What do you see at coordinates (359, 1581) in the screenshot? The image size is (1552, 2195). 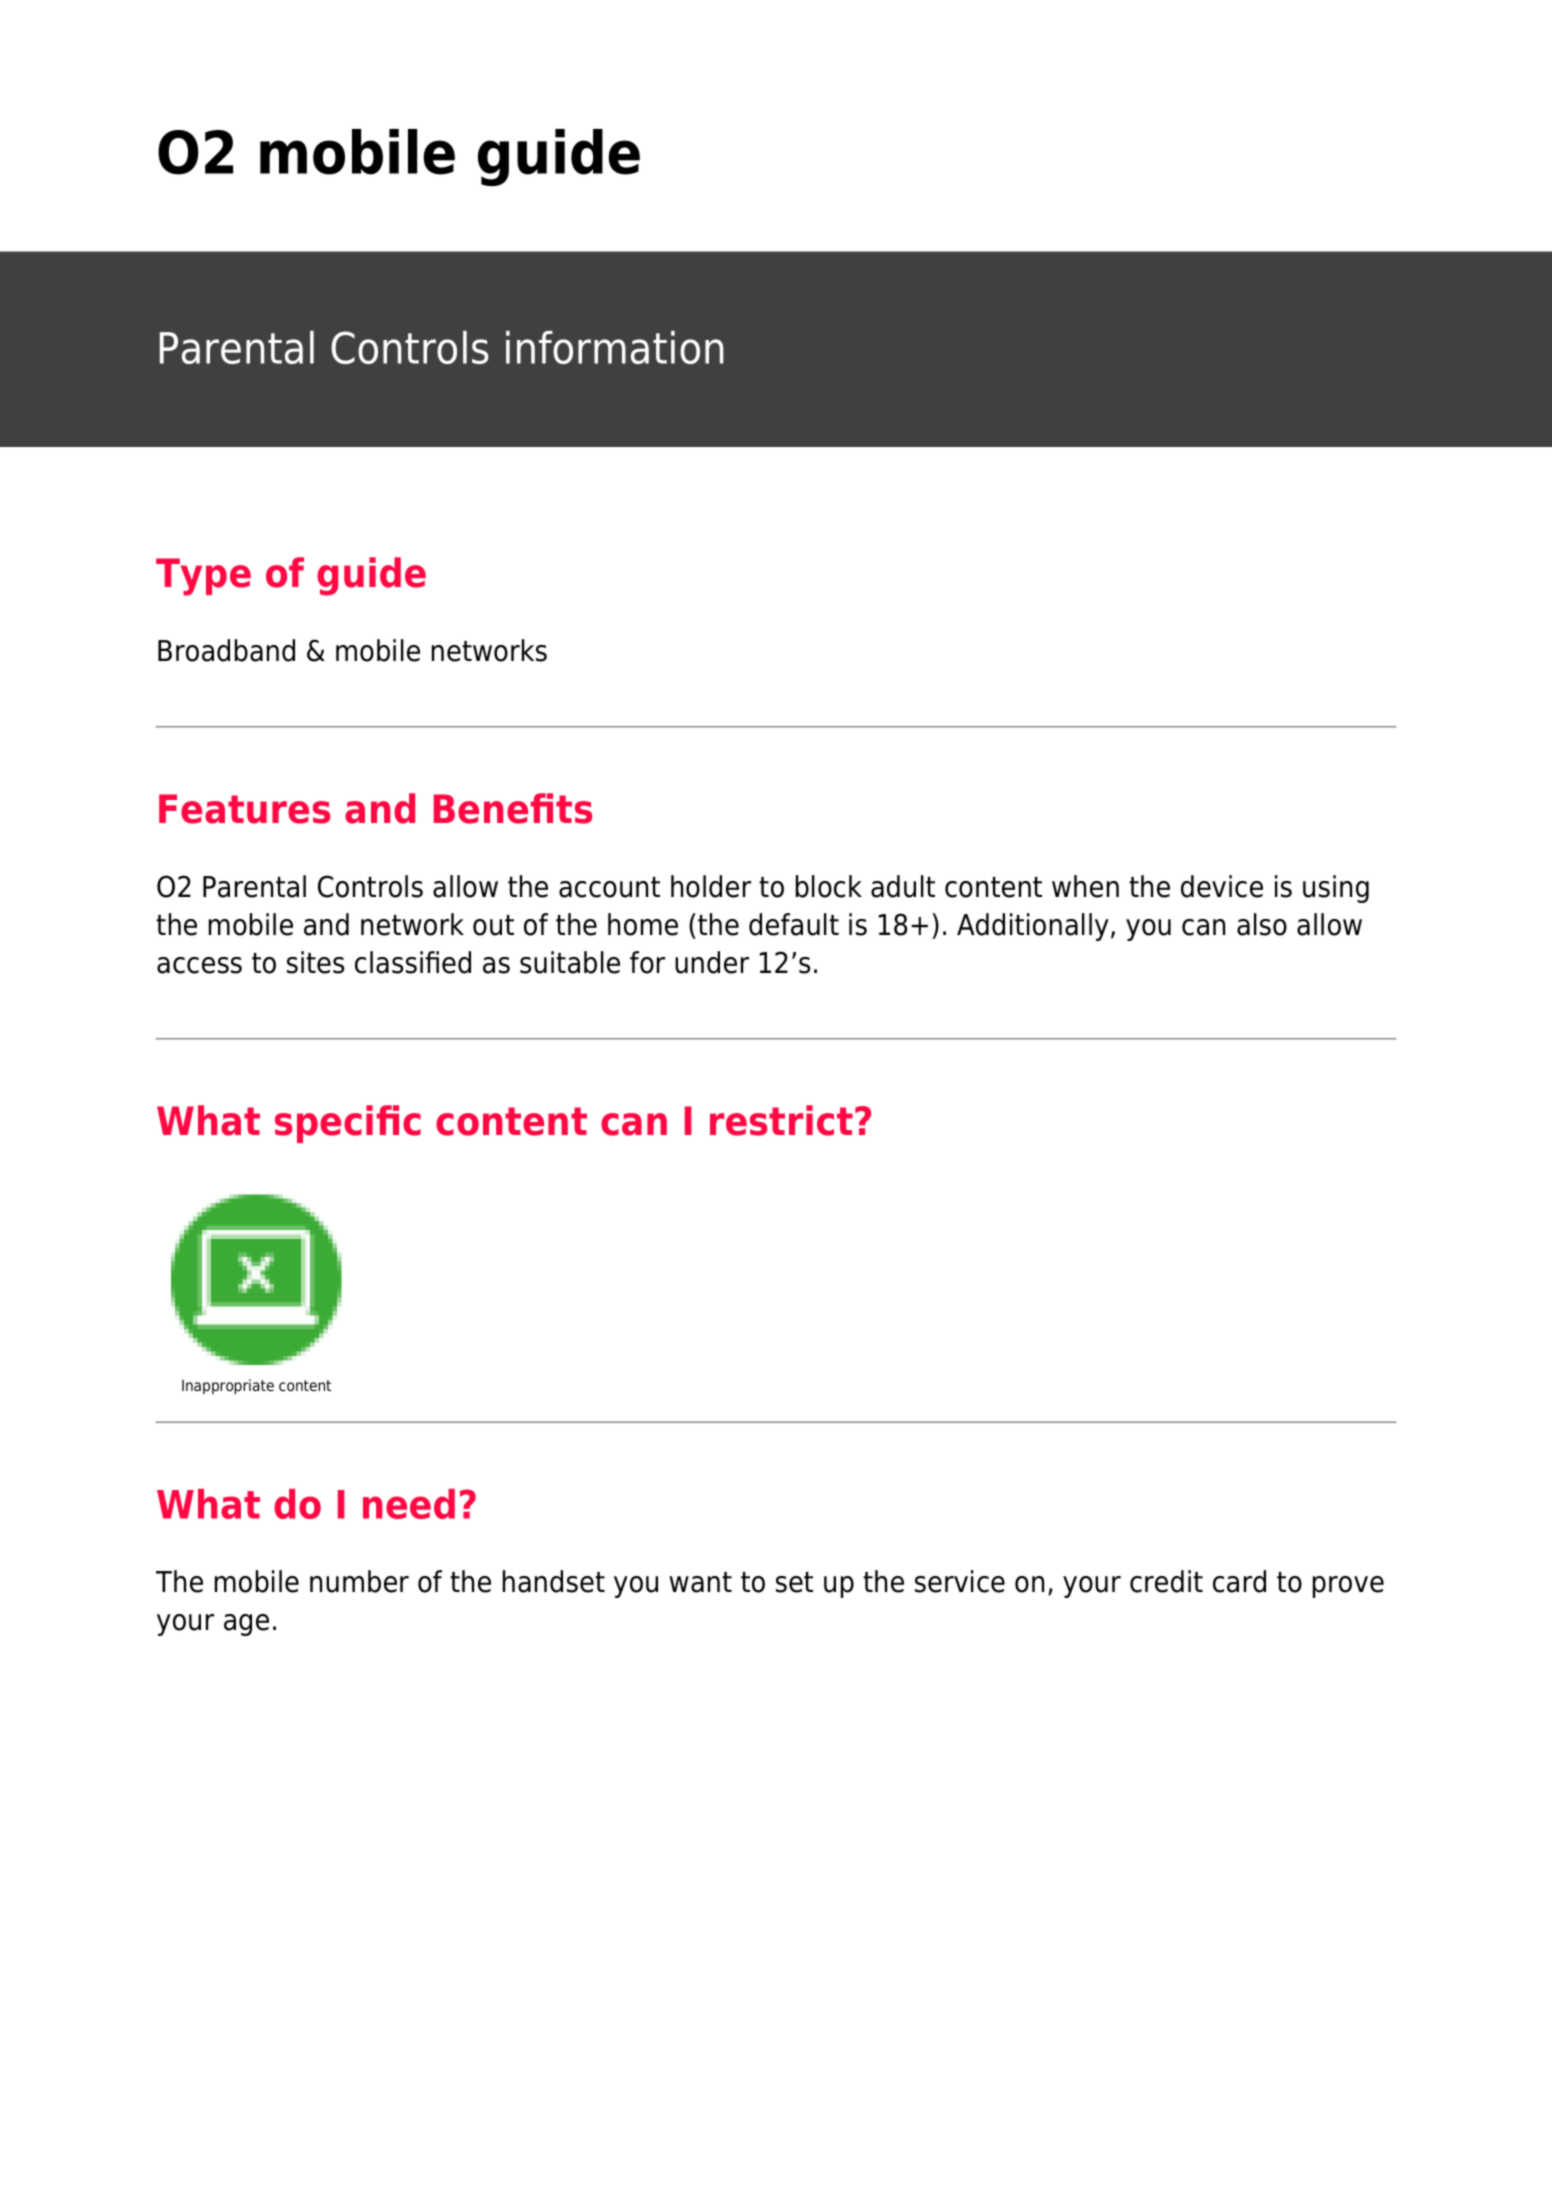 I see `number` at bounding box center [359, 1581].
